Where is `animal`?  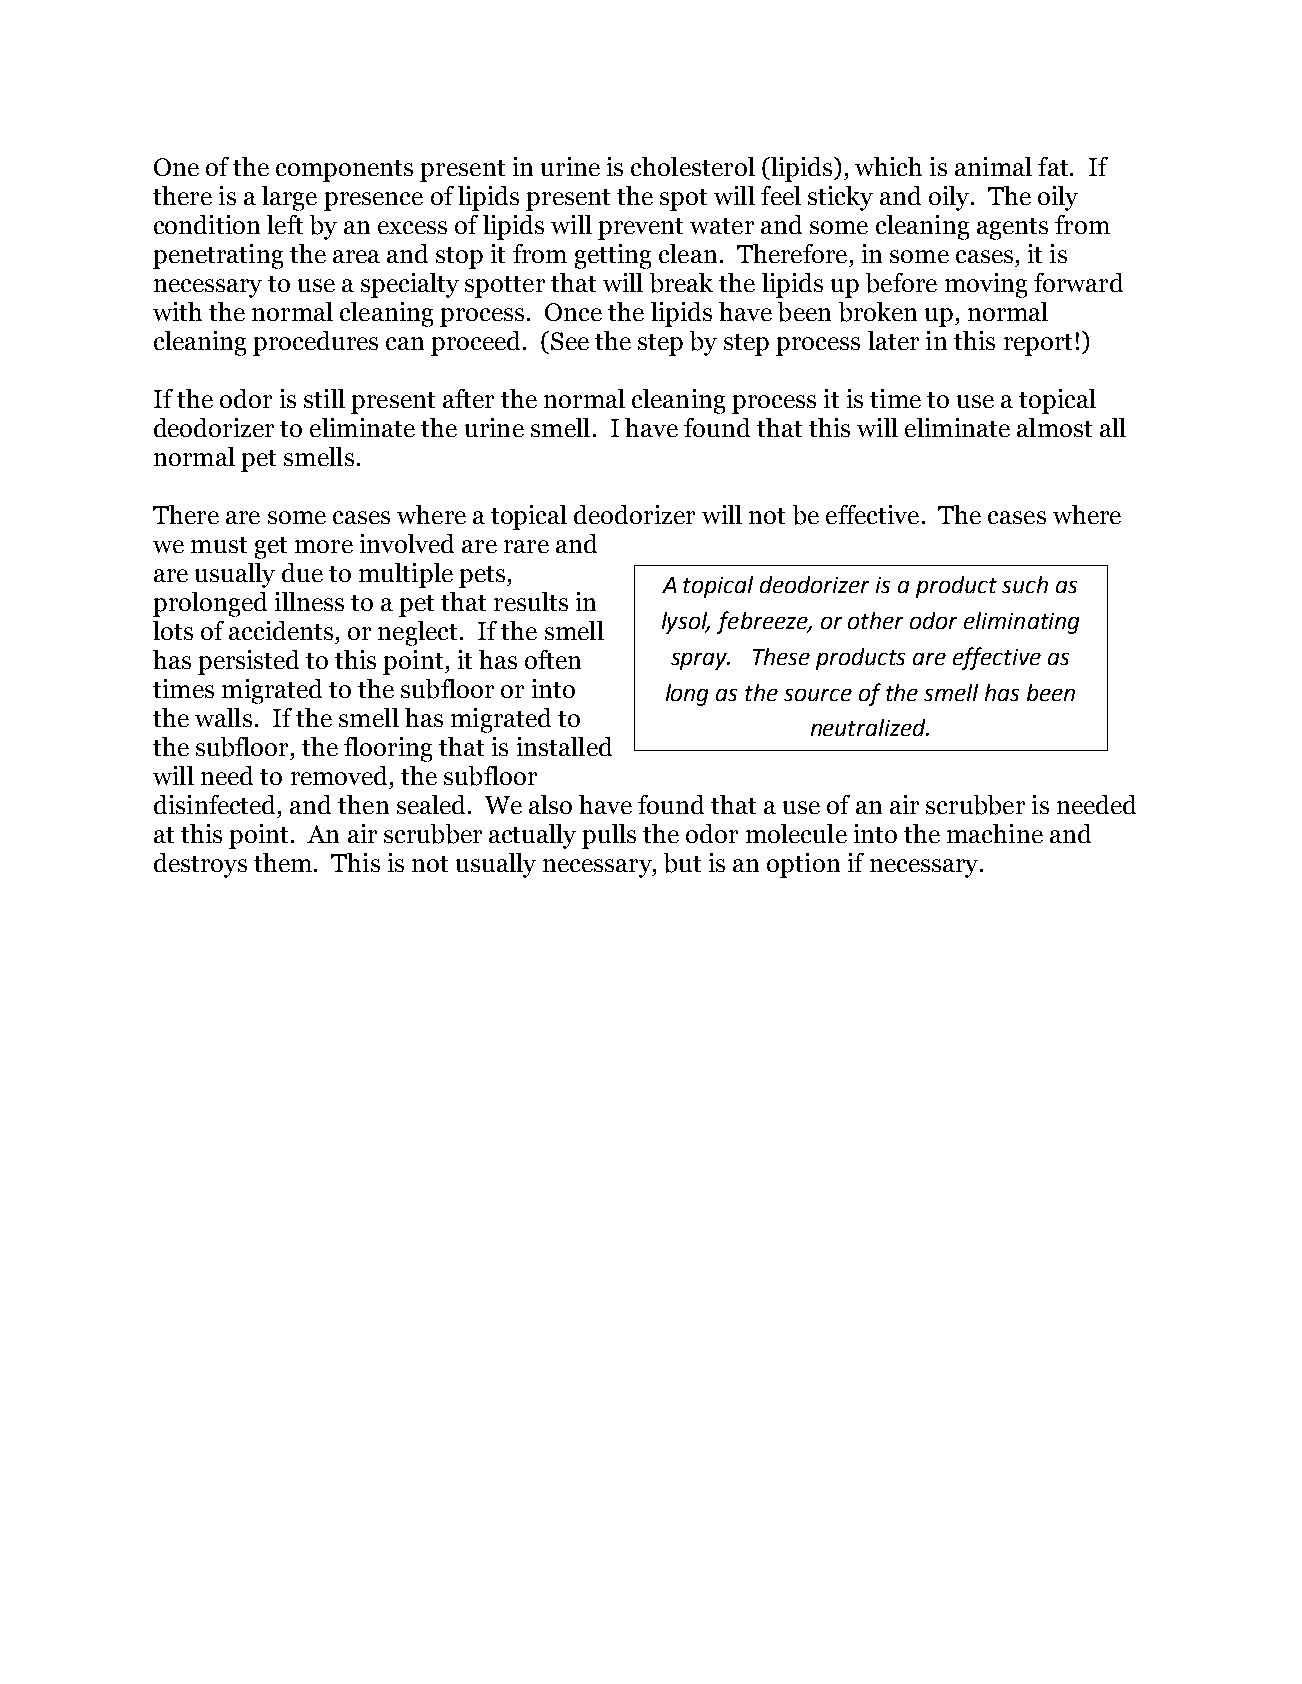 animal is located at coordinates (993, 166).
